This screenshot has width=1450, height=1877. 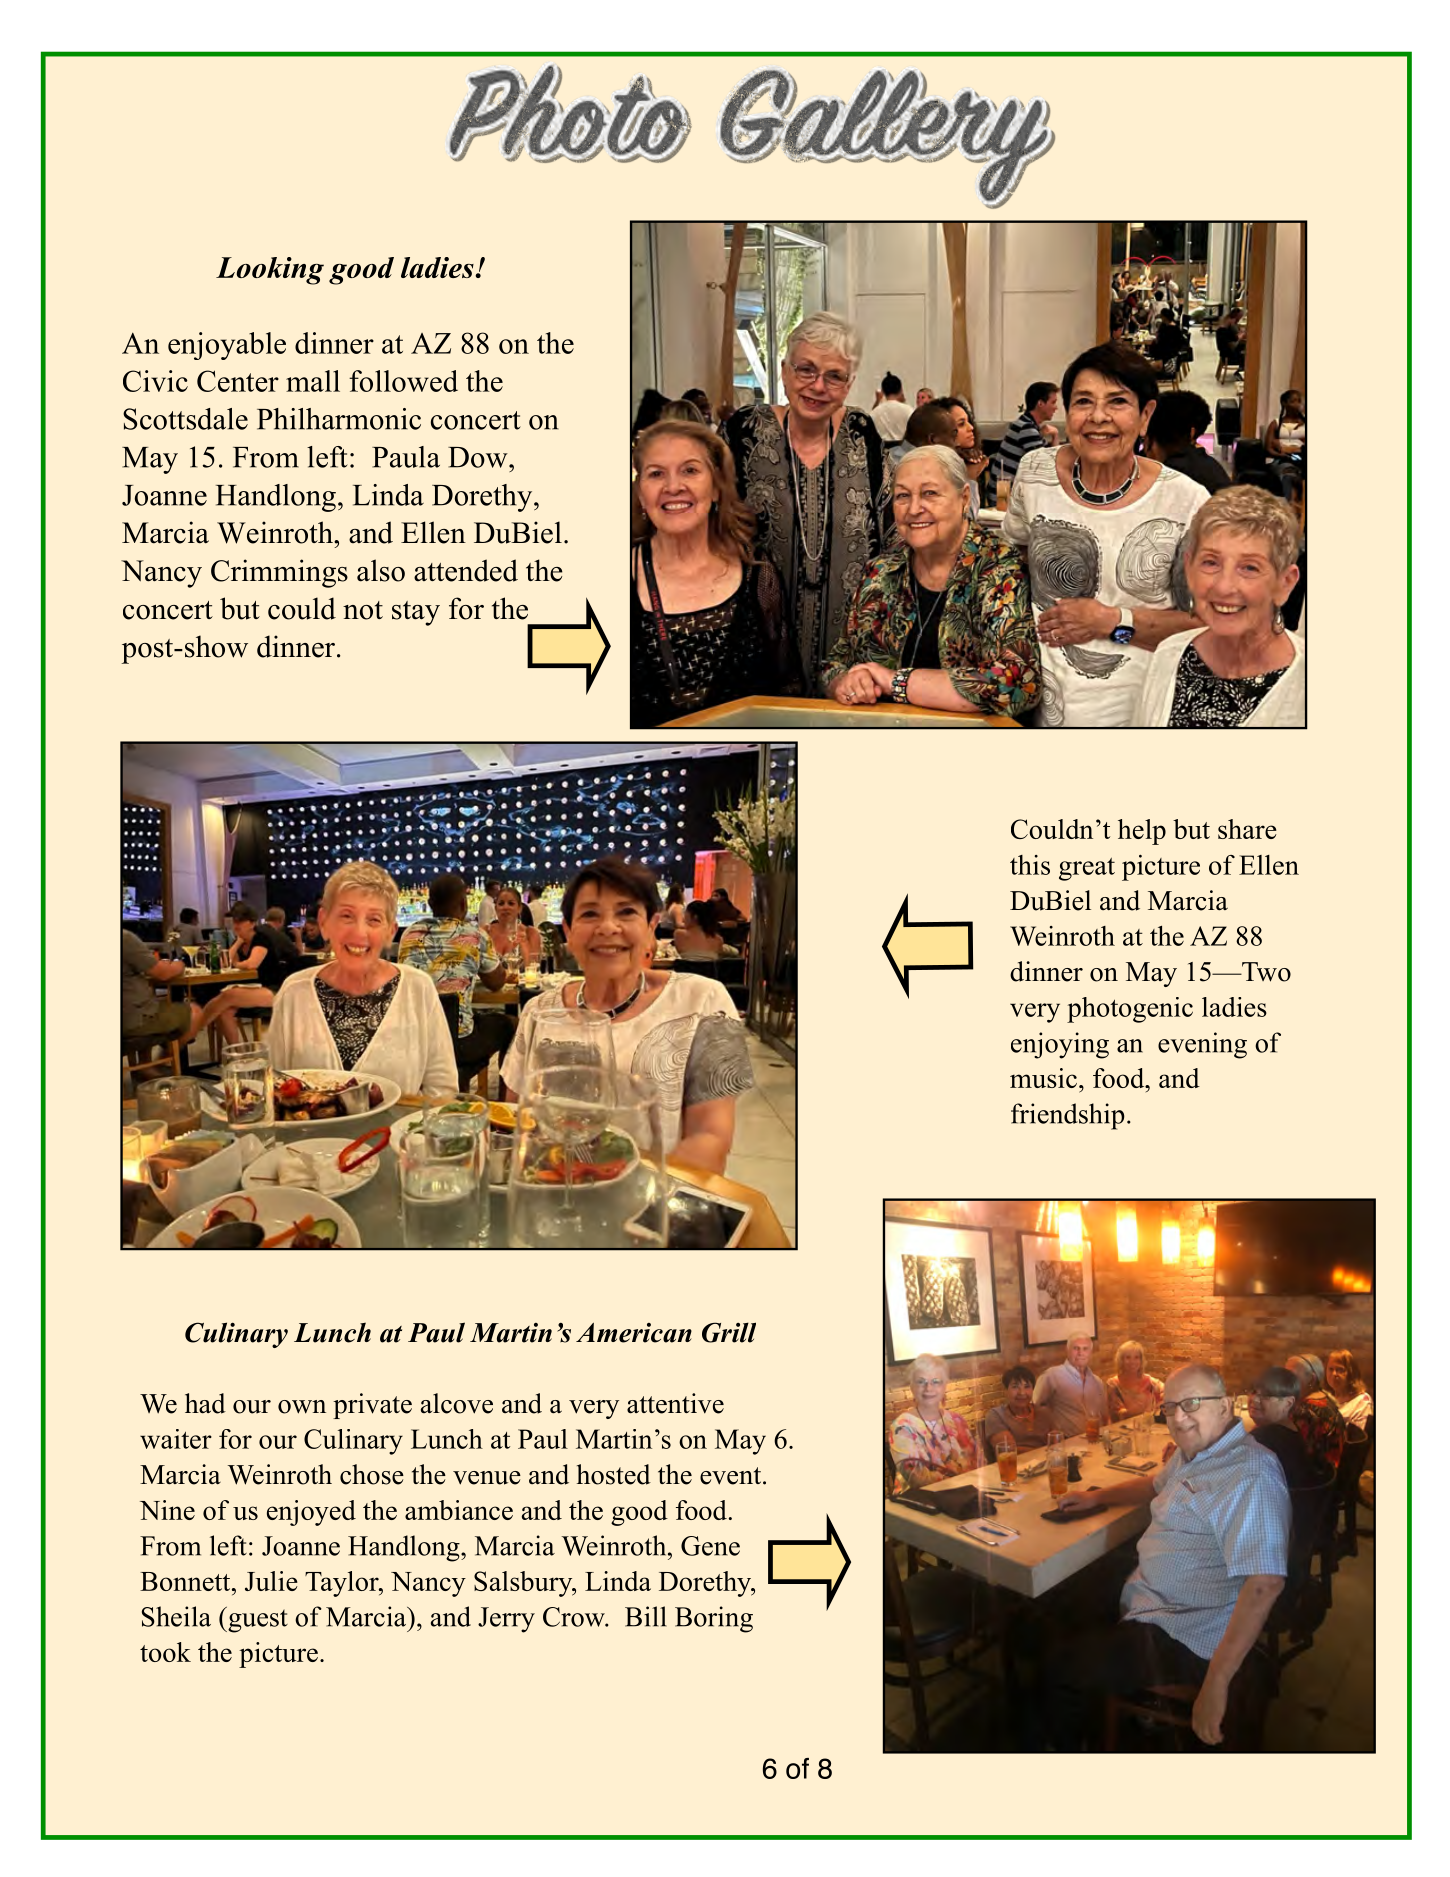 What do you see at coordinates (302, 1407) in the screenshot?
I see `own` at bounding box center [302, 1407].
